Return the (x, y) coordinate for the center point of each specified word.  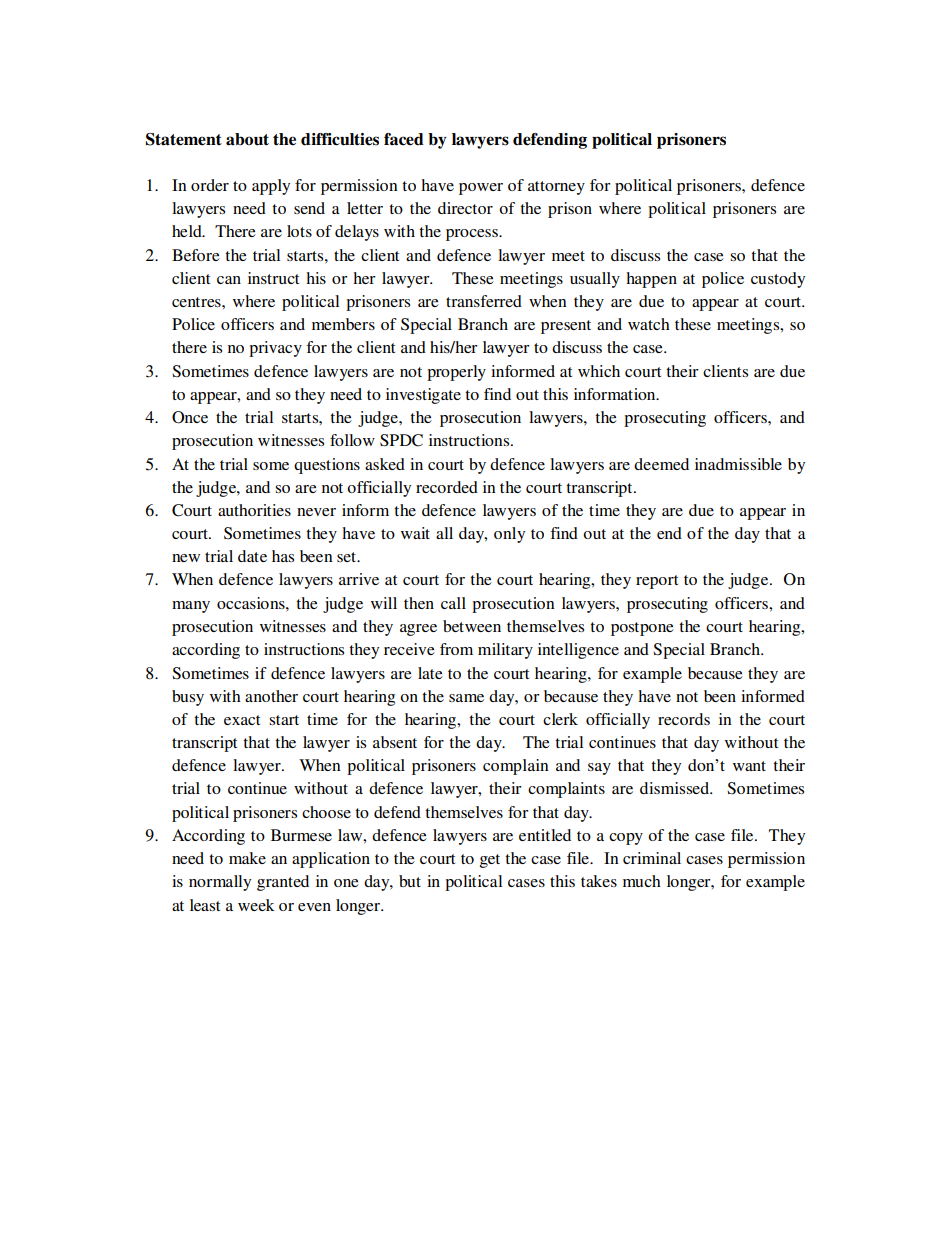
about (247, 139)
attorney (556, 188)
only (509, 535)
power (481, 189)
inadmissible (738, 464)
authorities (254, 510)
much (642, 881)
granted (283, 883)
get (490, 861)
